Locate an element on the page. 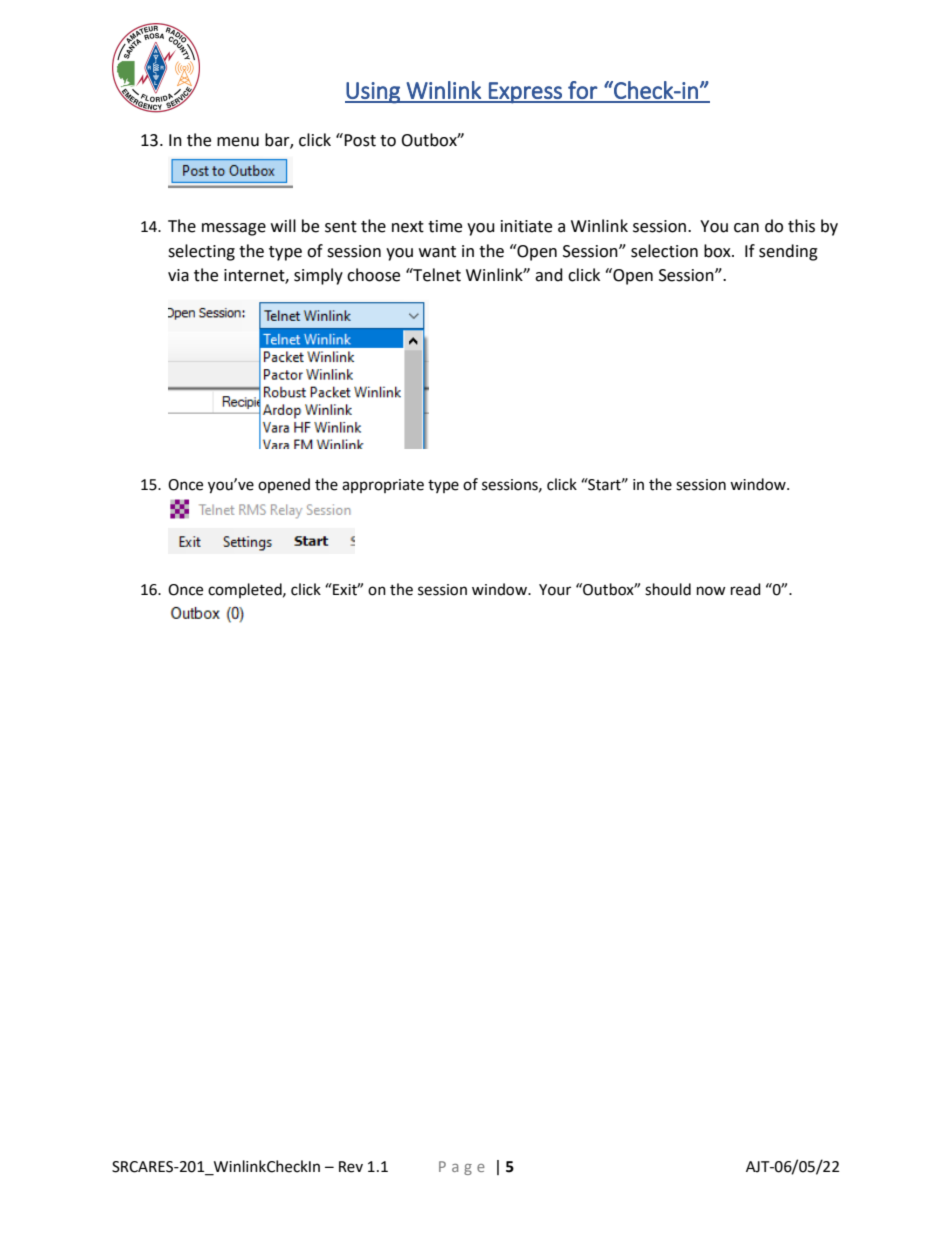  read is located at coordinates (746, 589).
